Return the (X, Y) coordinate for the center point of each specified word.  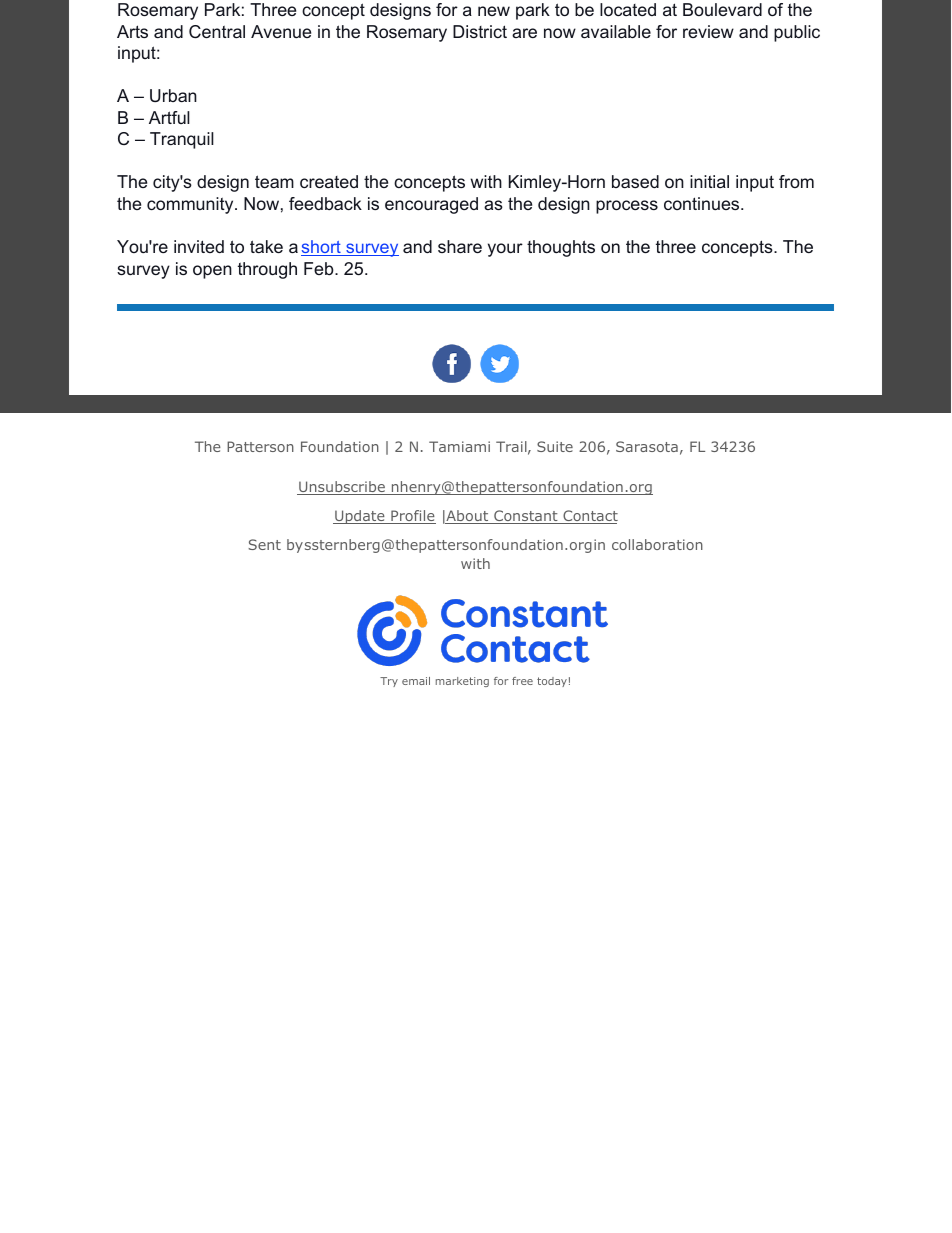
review (708, 31)
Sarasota (647, 446)
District (480, 31)
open (212, 272)
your (505, 250)
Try (389, 682)
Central (217, 31)
